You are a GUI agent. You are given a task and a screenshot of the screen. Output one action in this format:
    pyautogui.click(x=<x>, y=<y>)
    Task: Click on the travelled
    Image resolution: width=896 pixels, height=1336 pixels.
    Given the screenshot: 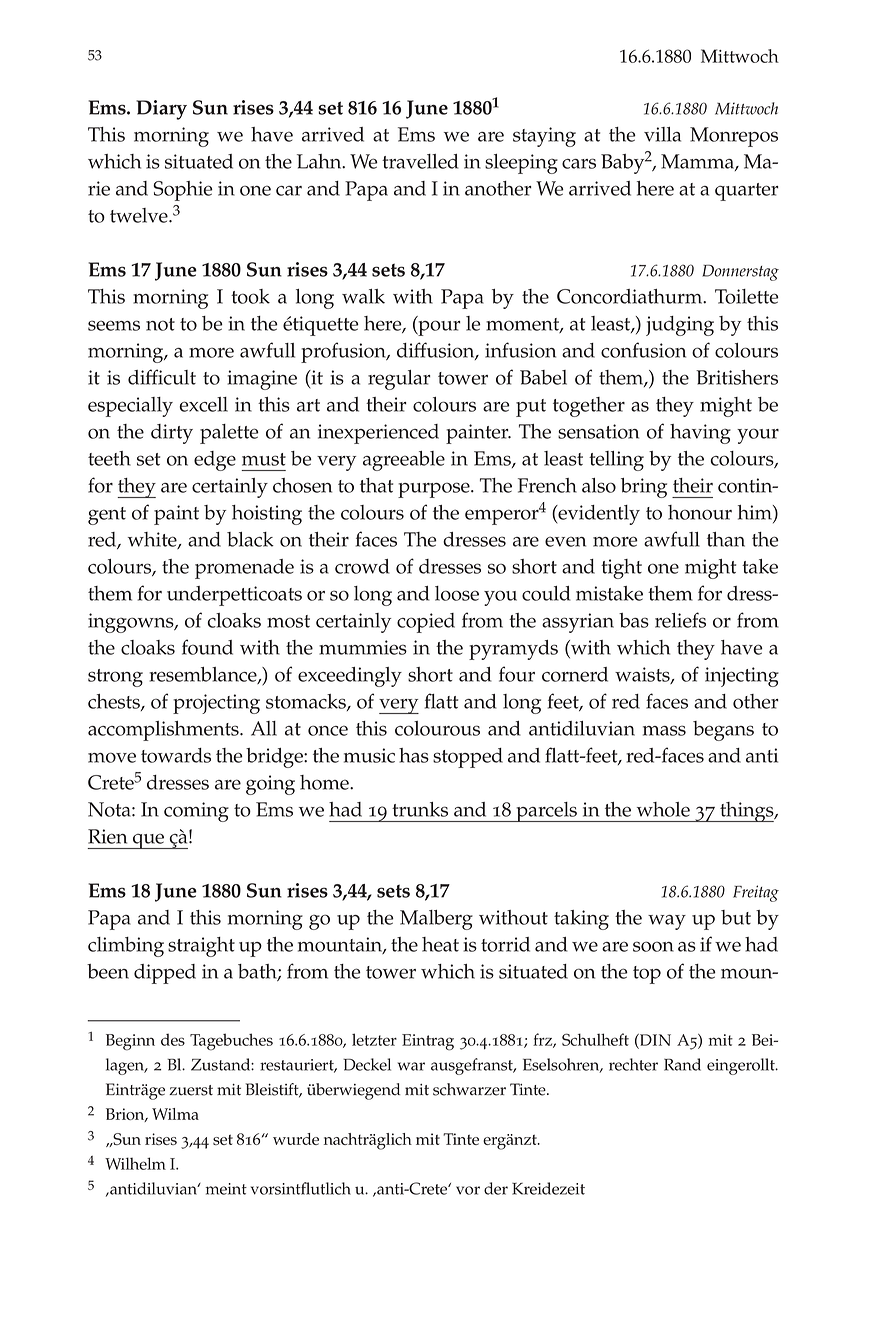 What is the action you would take?
    pyautogui.click(x=420, y=161)
